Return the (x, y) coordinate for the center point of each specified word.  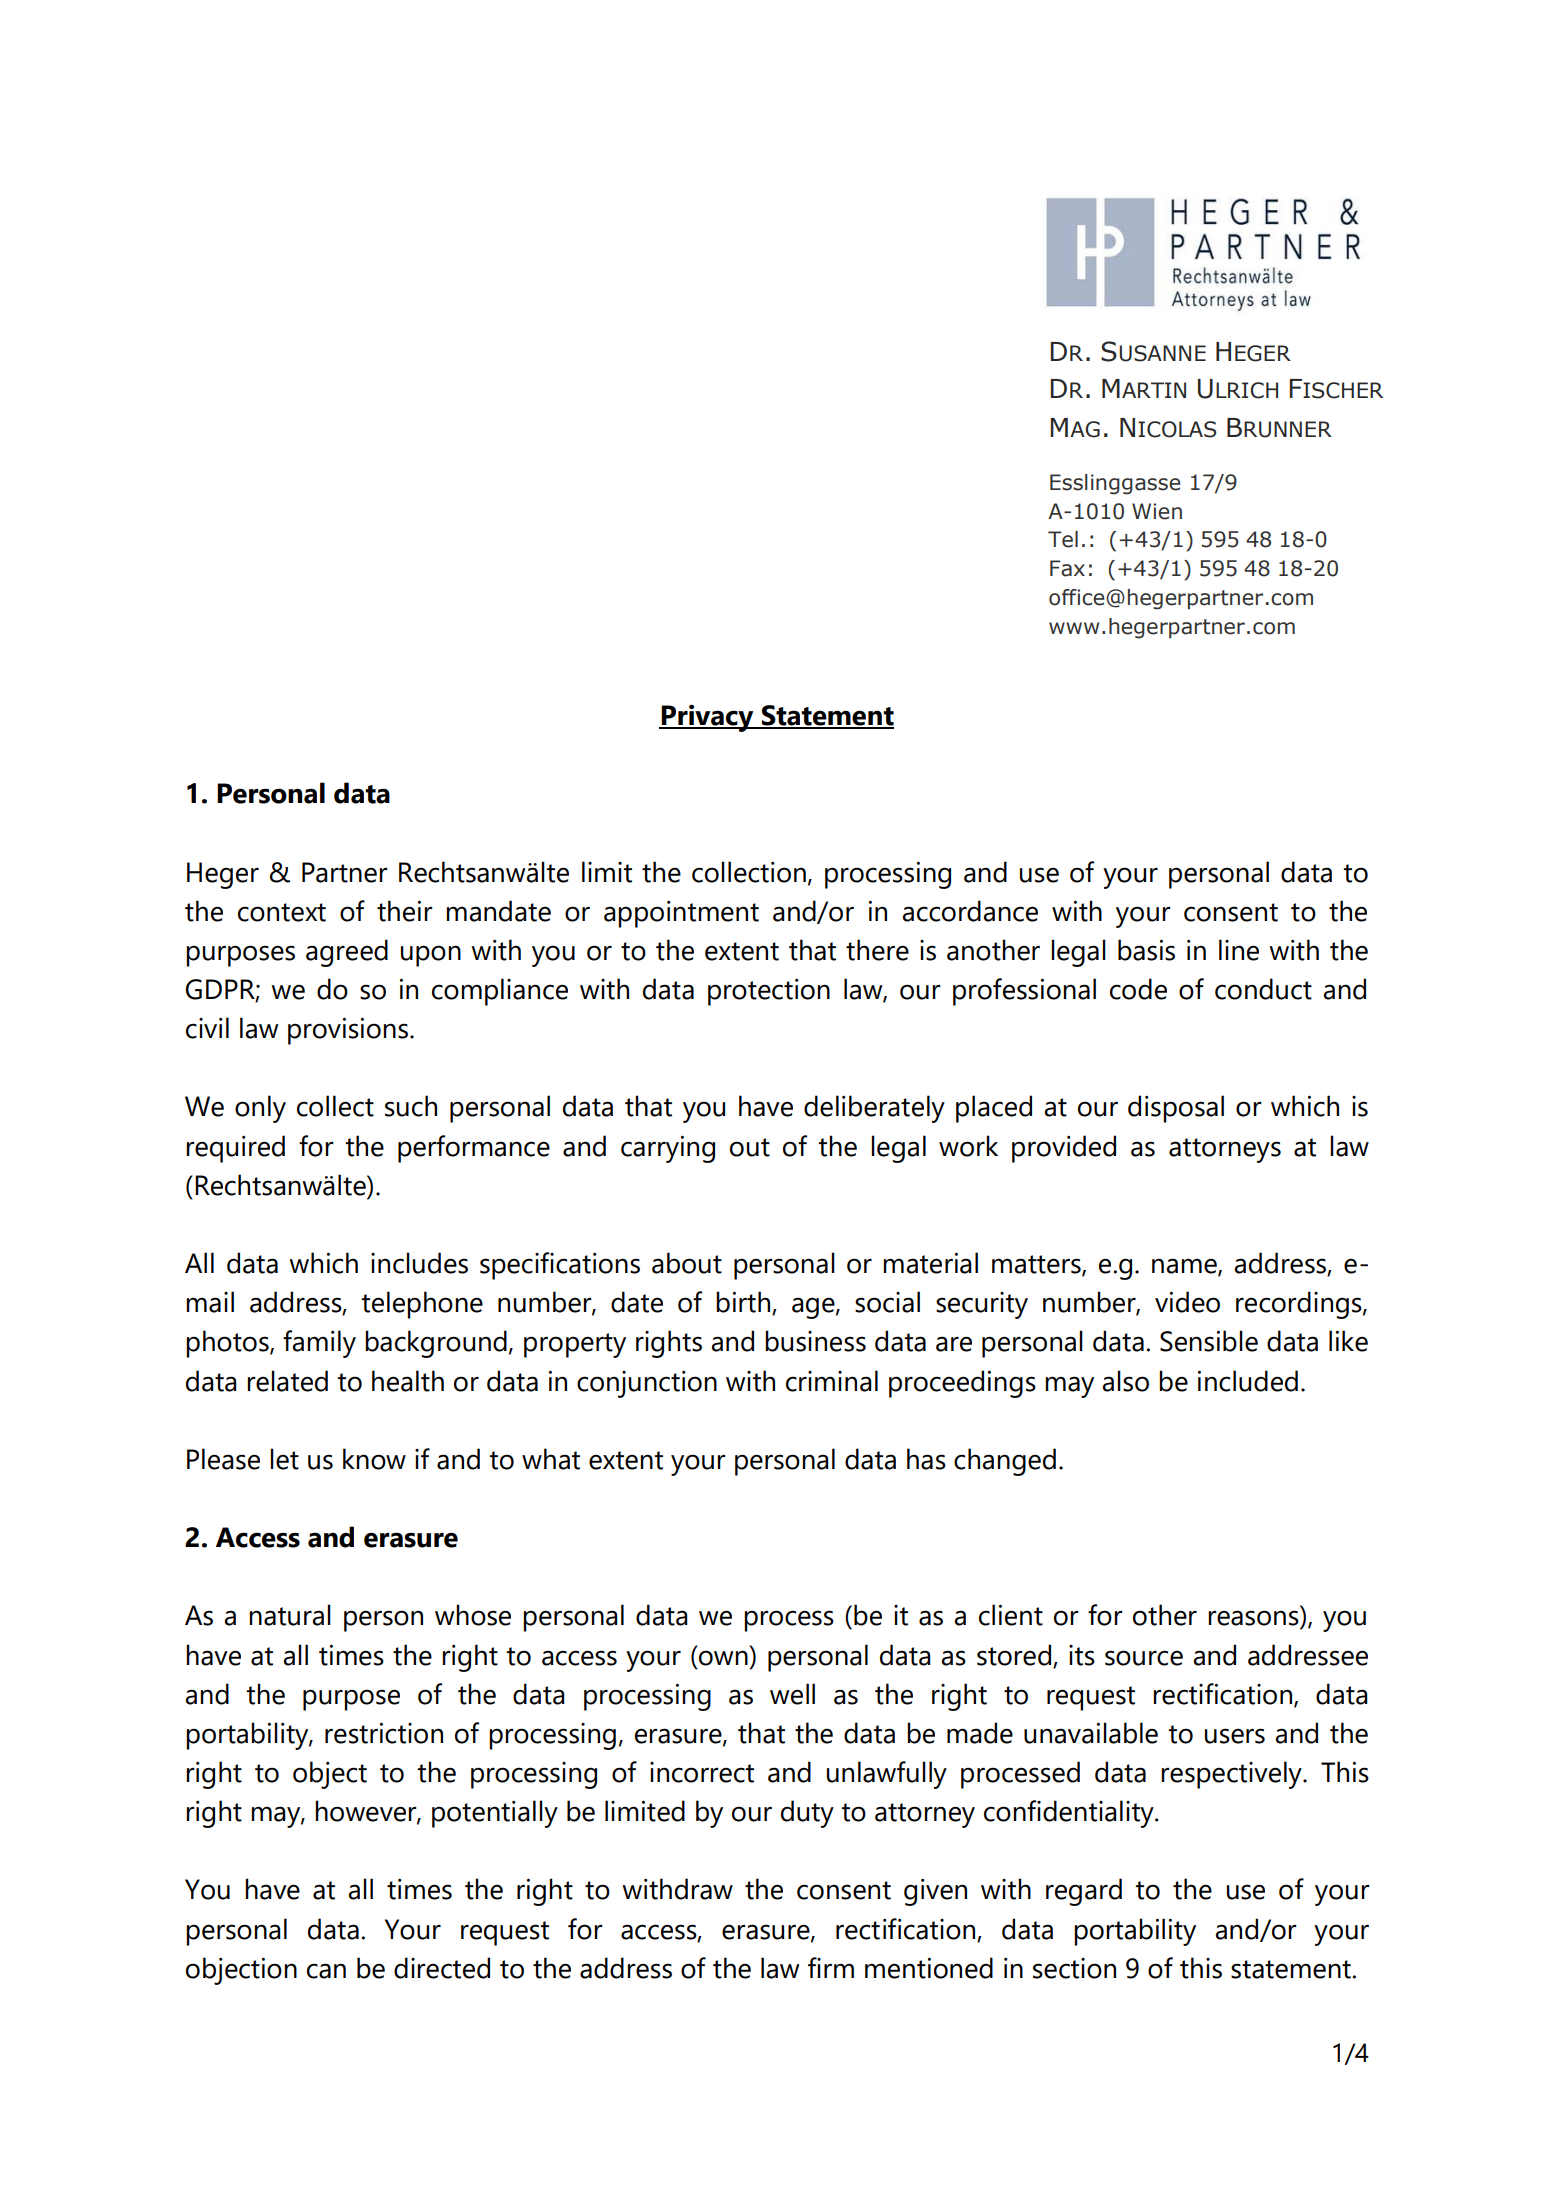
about (687, 1263)
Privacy (708, 718)
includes (419, 1263)
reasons (1253, 1618)
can (326, 1971)
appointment (681, 914)
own (723, 1658)
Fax (1067, 568)
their (405, 911)
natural (290, 1615)
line (1239, 950)
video (1187, 1302)
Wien (1157, 511)
